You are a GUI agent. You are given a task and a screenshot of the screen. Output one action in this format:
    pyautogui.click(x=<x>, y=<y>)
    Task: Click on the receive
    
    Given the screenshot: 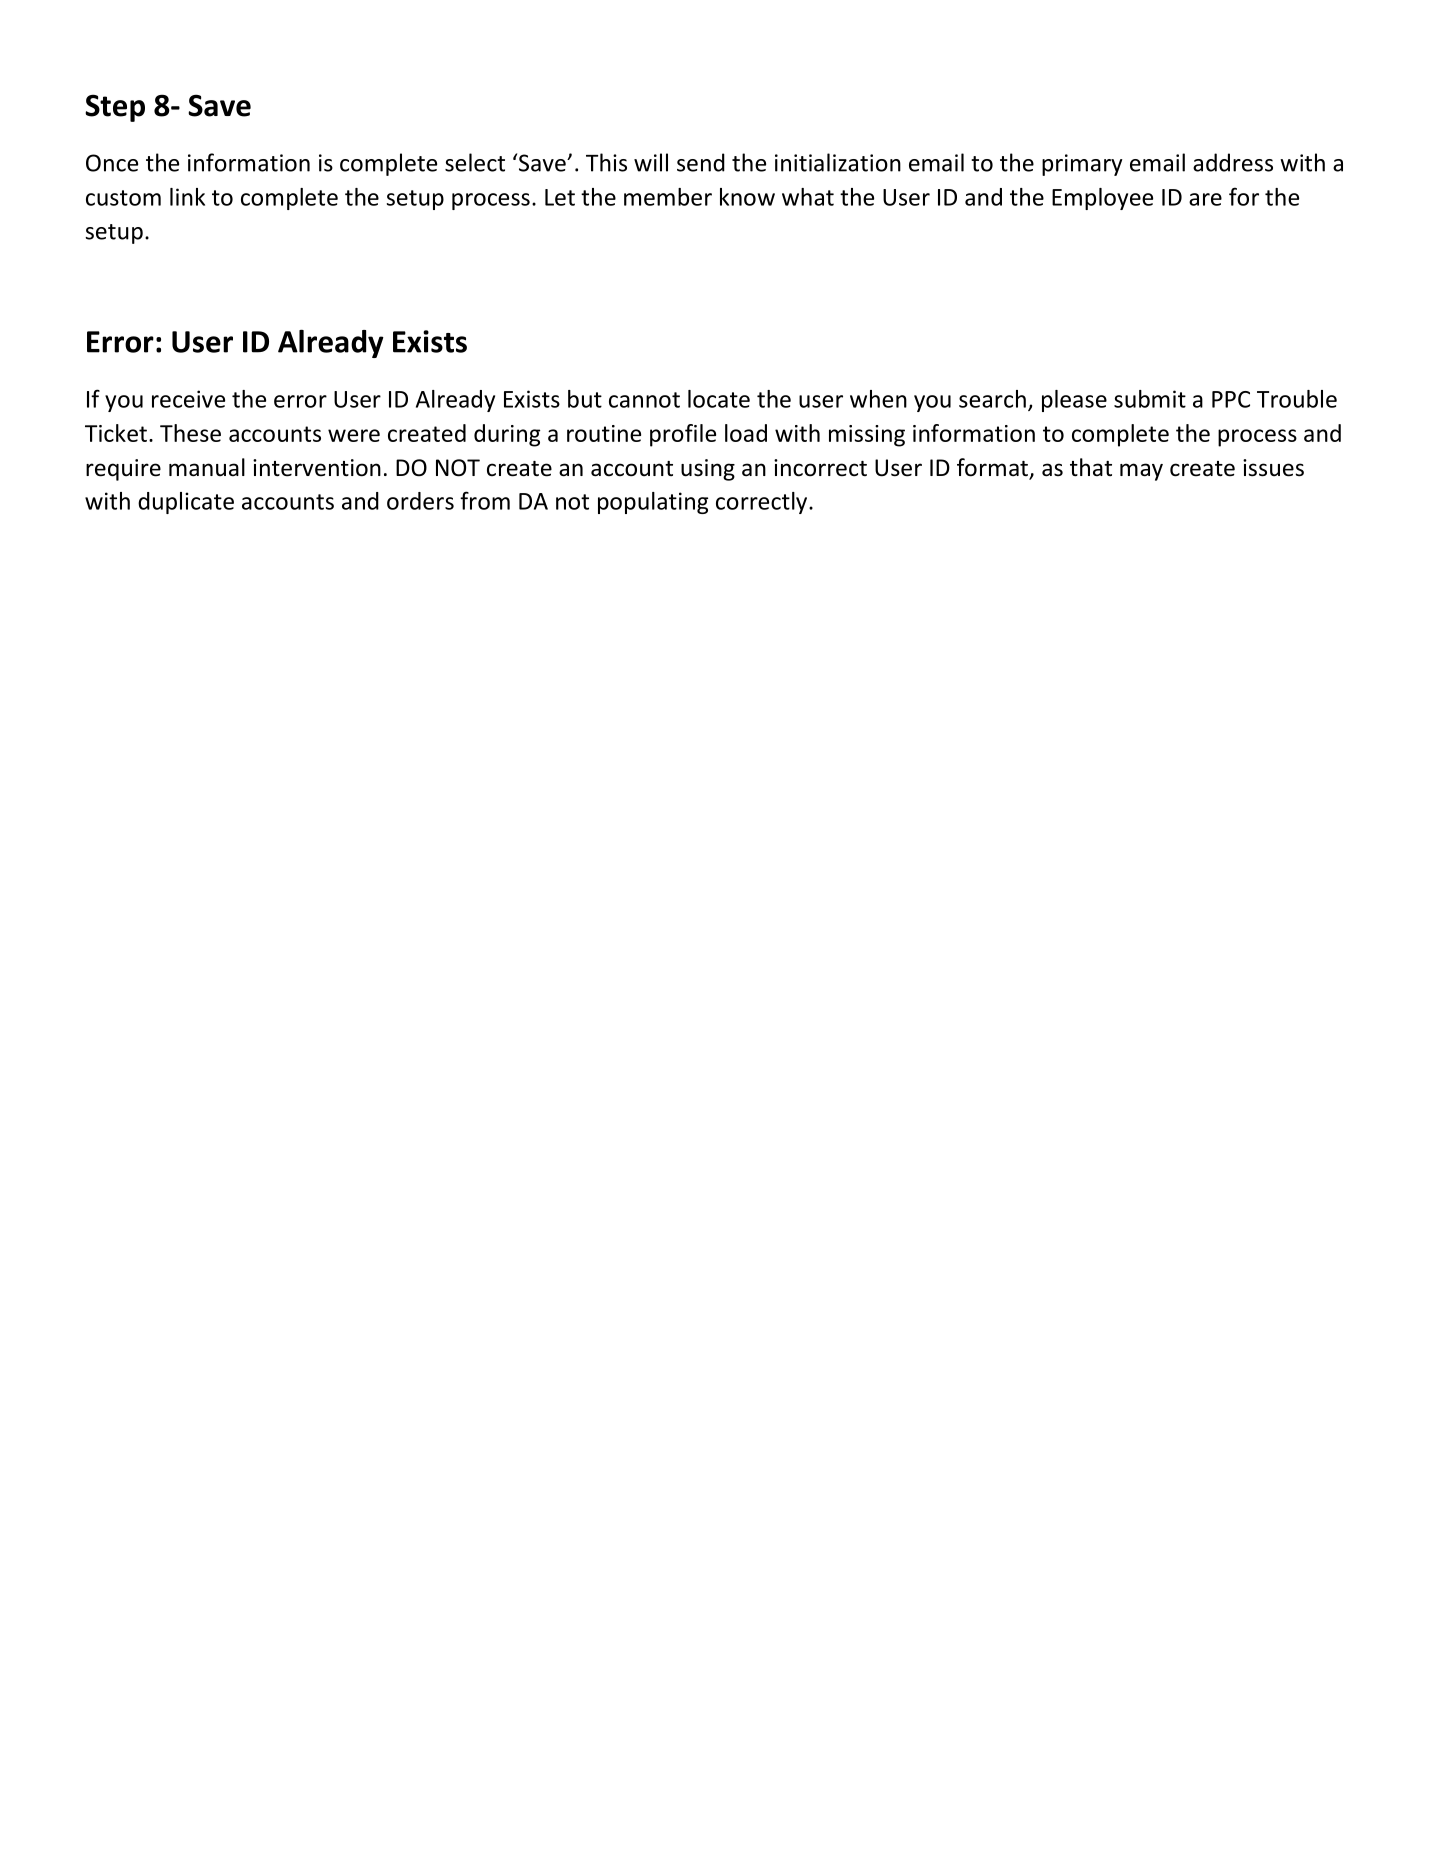 What is the action you would take?
    pyautogui.click(x=188, y=399)
